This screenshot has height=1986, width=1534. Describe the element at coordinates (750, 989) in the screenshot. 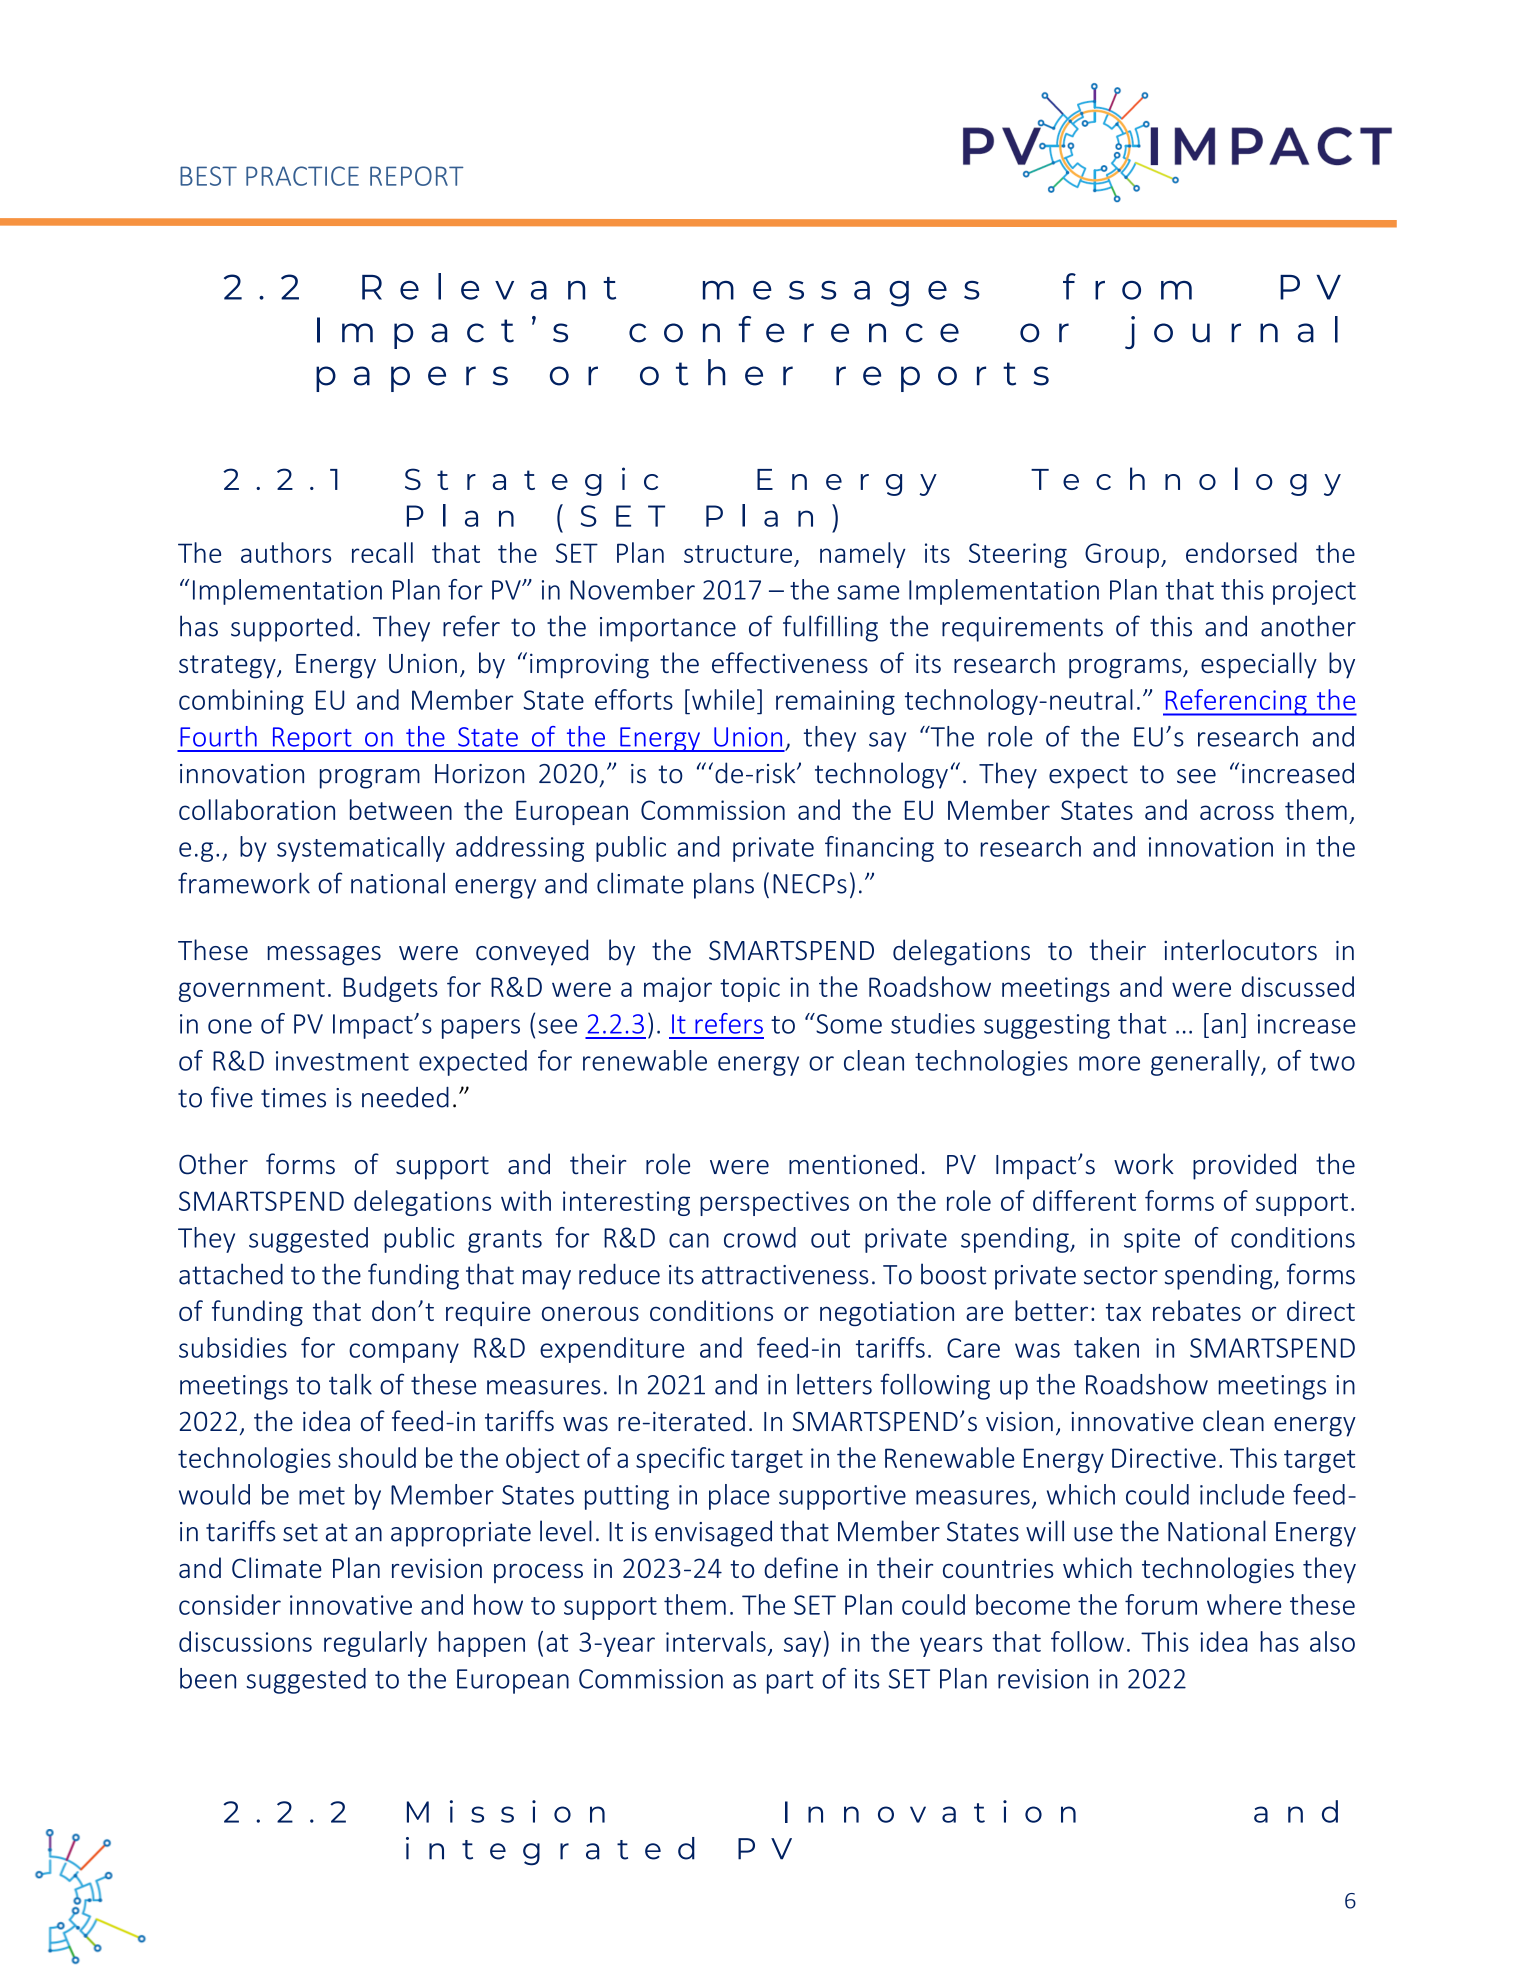

I see `topic` at that location.
